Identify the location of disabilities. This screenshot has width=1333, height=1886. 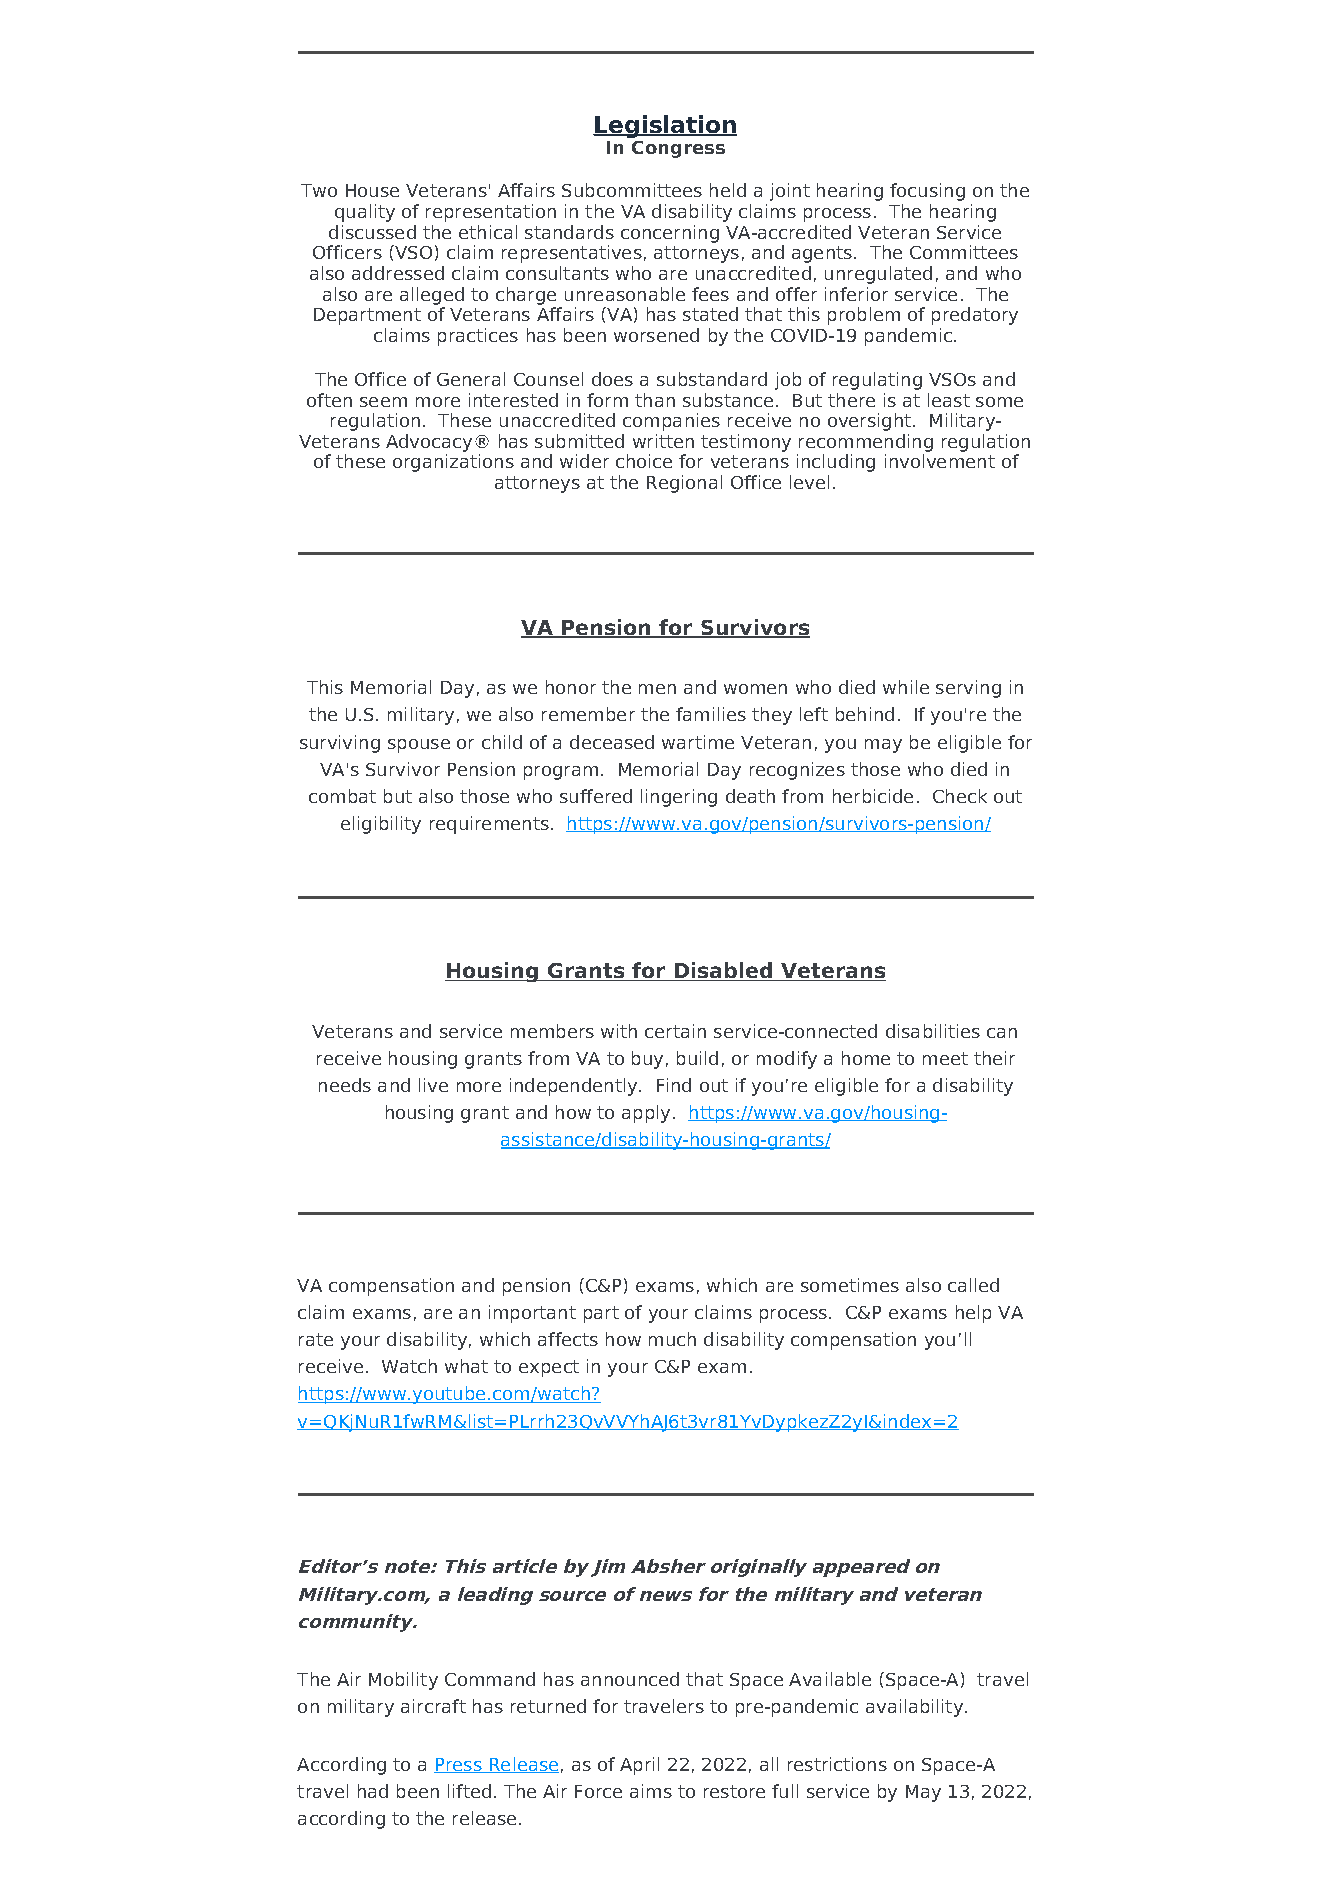
(933, 1031).
